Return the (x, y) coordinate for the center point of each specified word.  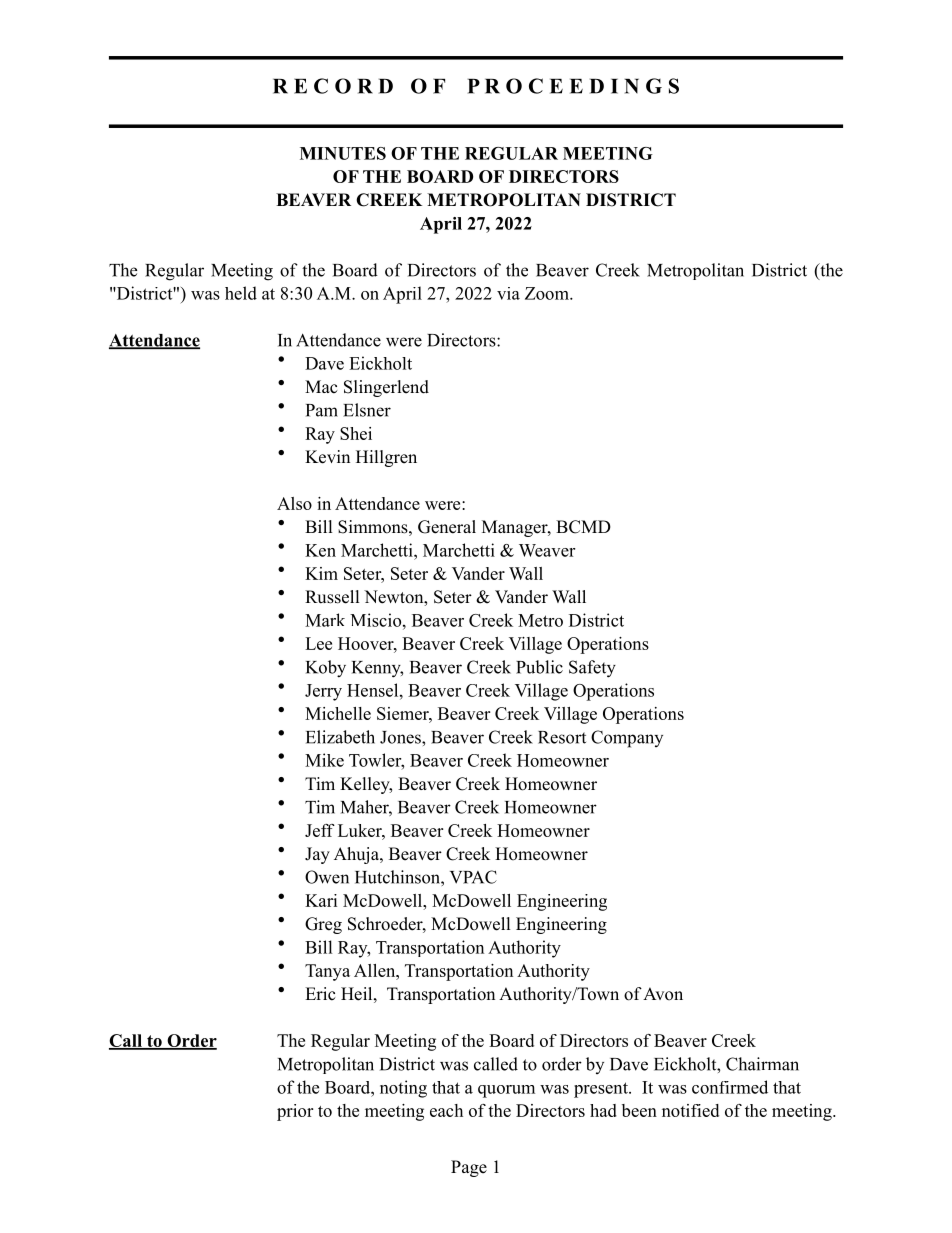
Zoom (548, 293)
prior (295, 1112)
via (508, 293)
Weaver (547, 550)
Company (627, 739)
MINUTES (343, 153)
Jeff (320, 830)
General (447, 527)
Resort (562, 737)
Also (294, 503)
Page (469, 1168)
